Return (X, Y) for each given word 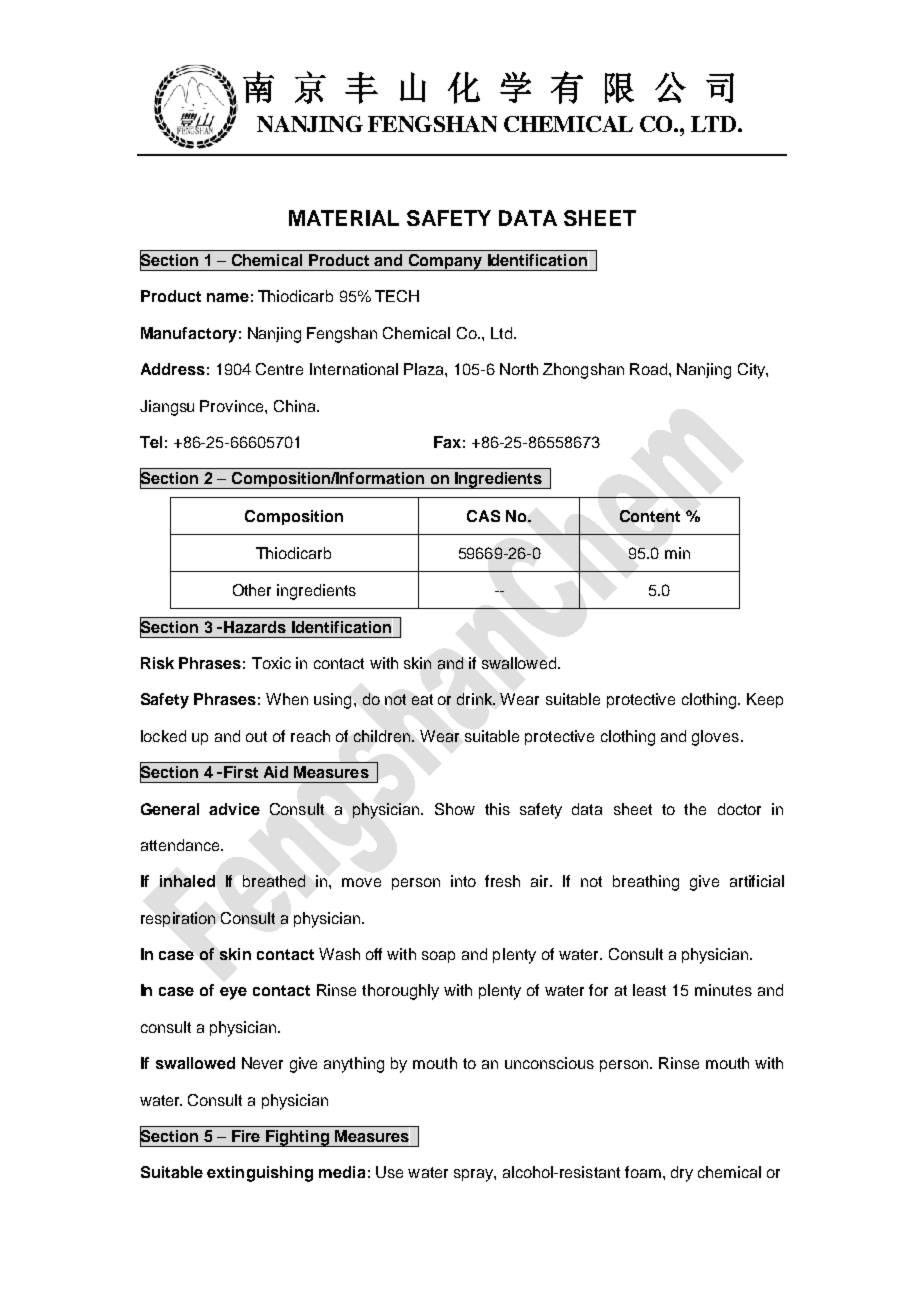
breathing (646, 883)
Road (650, 369)
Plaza (425, 369)
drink (476, 699)
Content (650, 516)
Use (389, 1172)
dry (682, 1174)
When (287, 699)
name (228, 297)
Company (445, 262)
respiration (178, 919)
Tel (151, 442)
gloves (715, 738)
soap (438, 957)
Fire (246, 1136)
